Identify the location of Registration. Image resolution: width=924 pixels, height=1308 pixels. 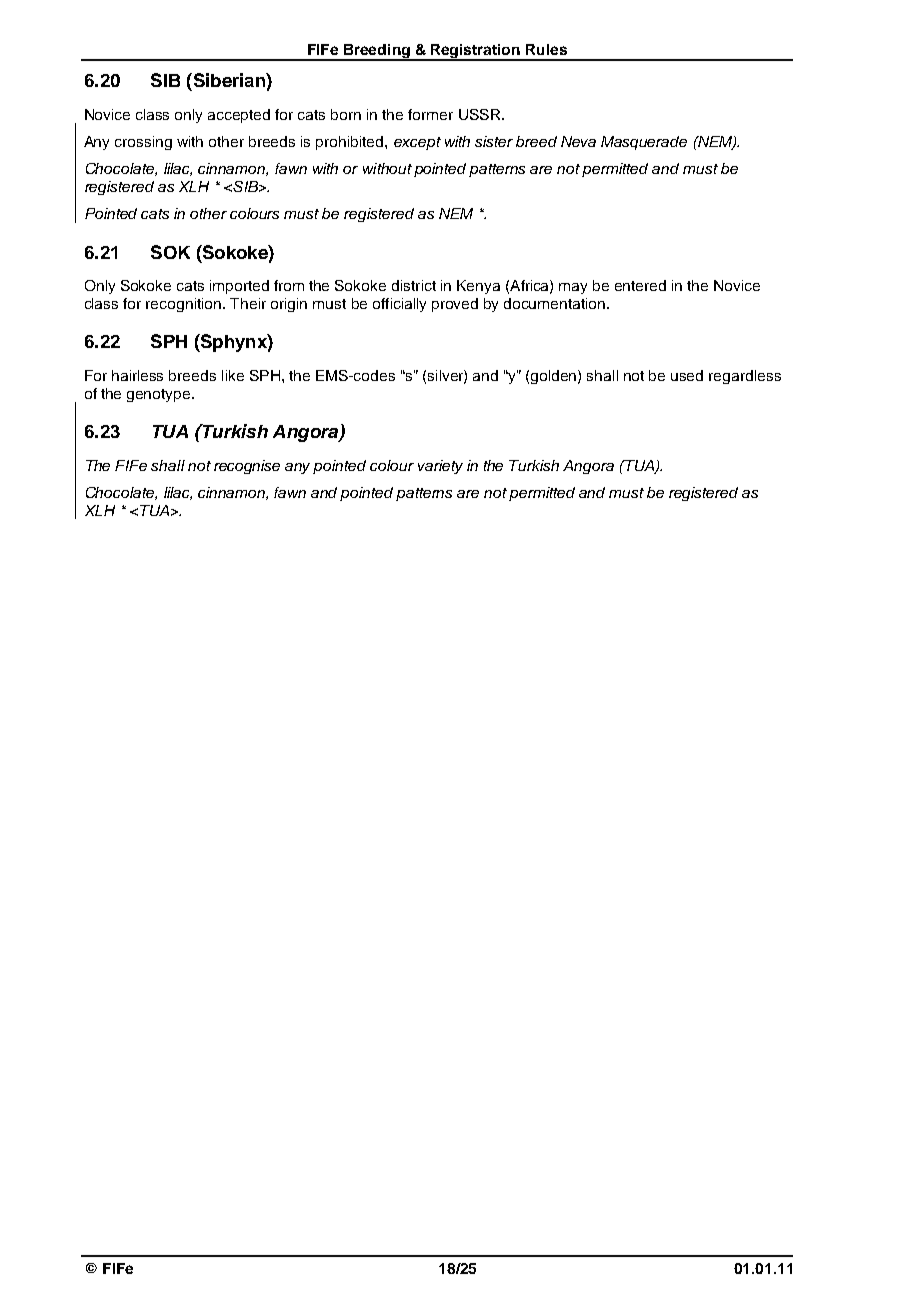
(476, 52).
